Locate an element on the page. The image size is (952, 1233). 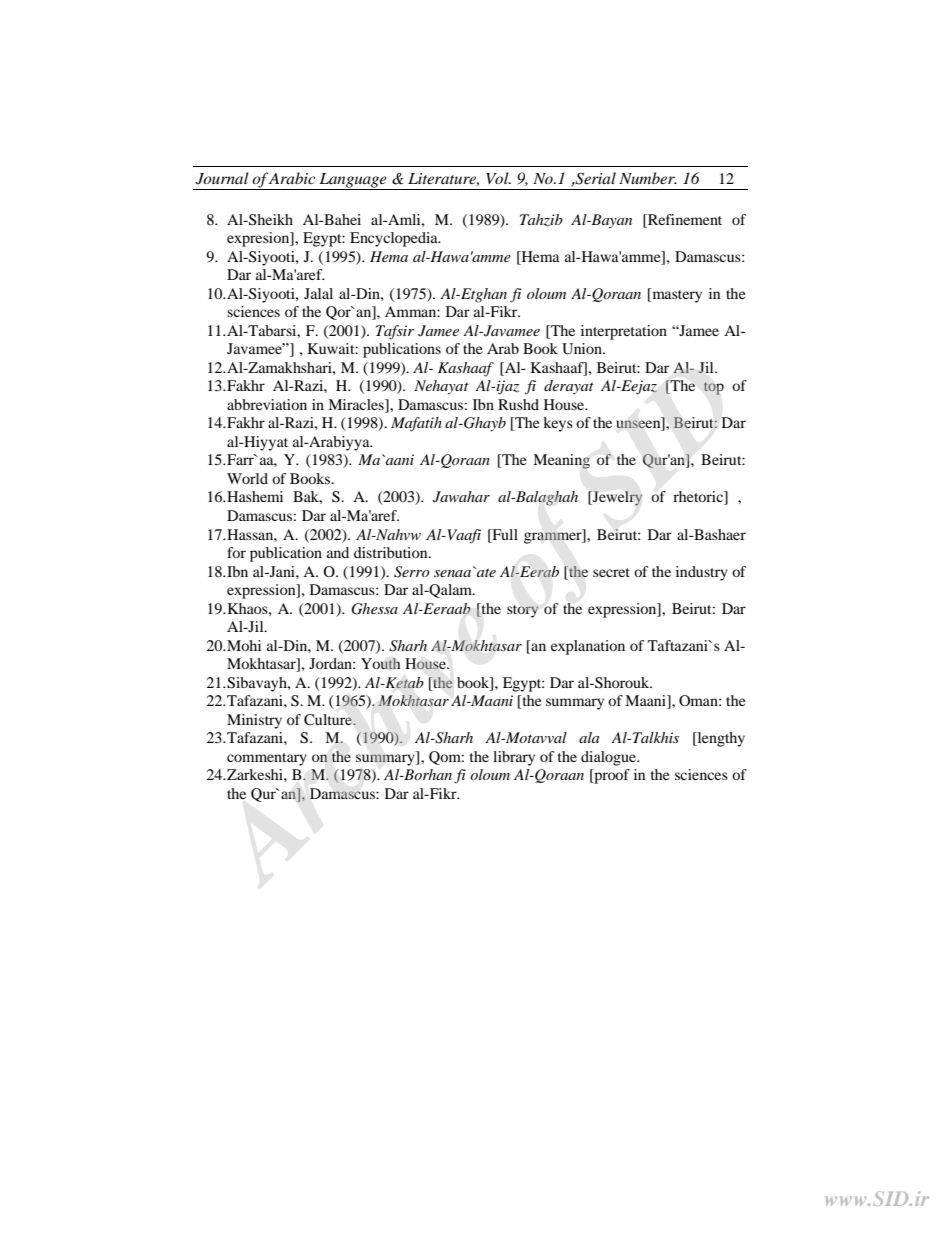
Vol is located at coordinates (498, 178).
